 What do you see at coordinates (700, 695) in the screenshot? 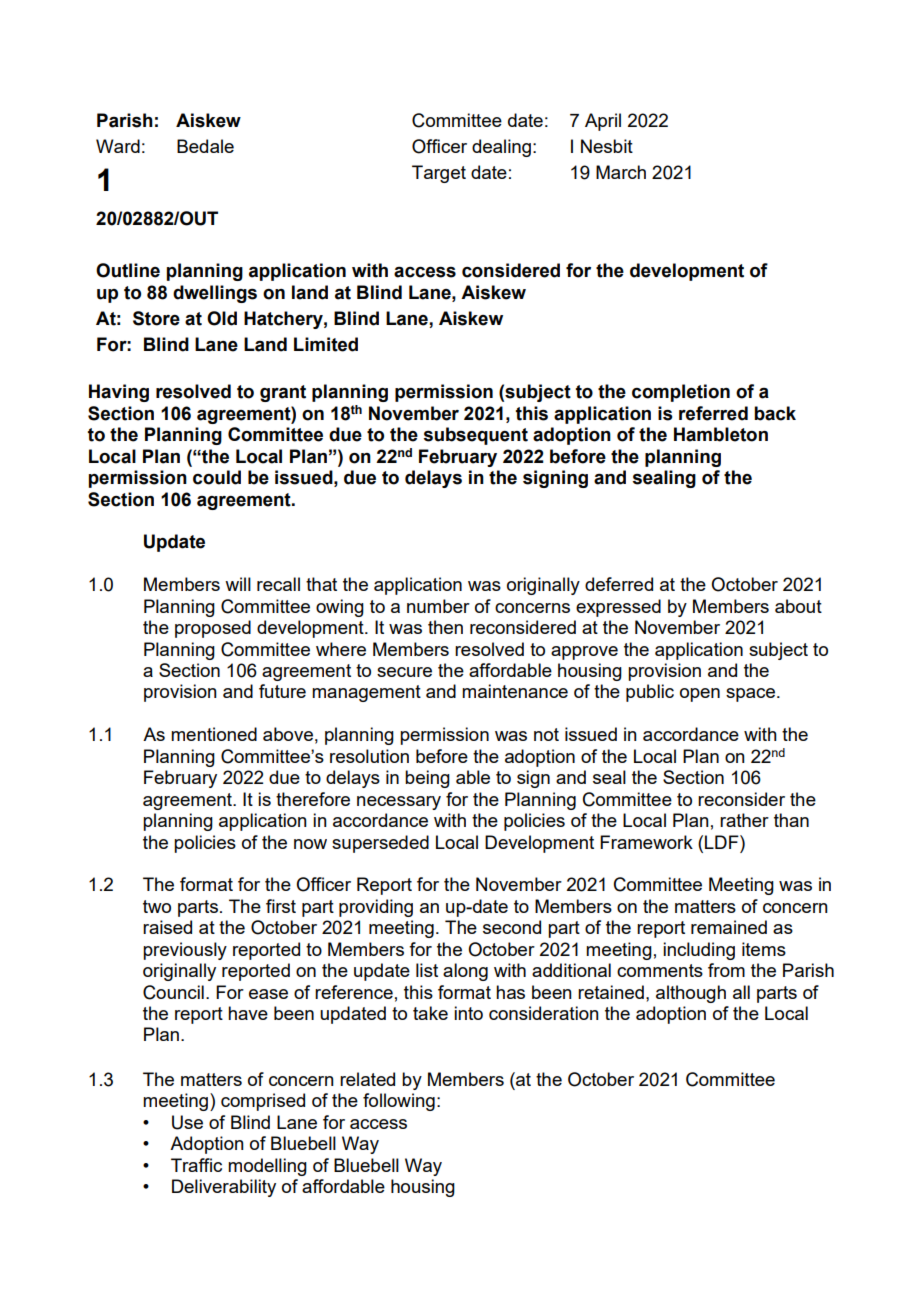
I see `open` at bounding box center [700, 695].
